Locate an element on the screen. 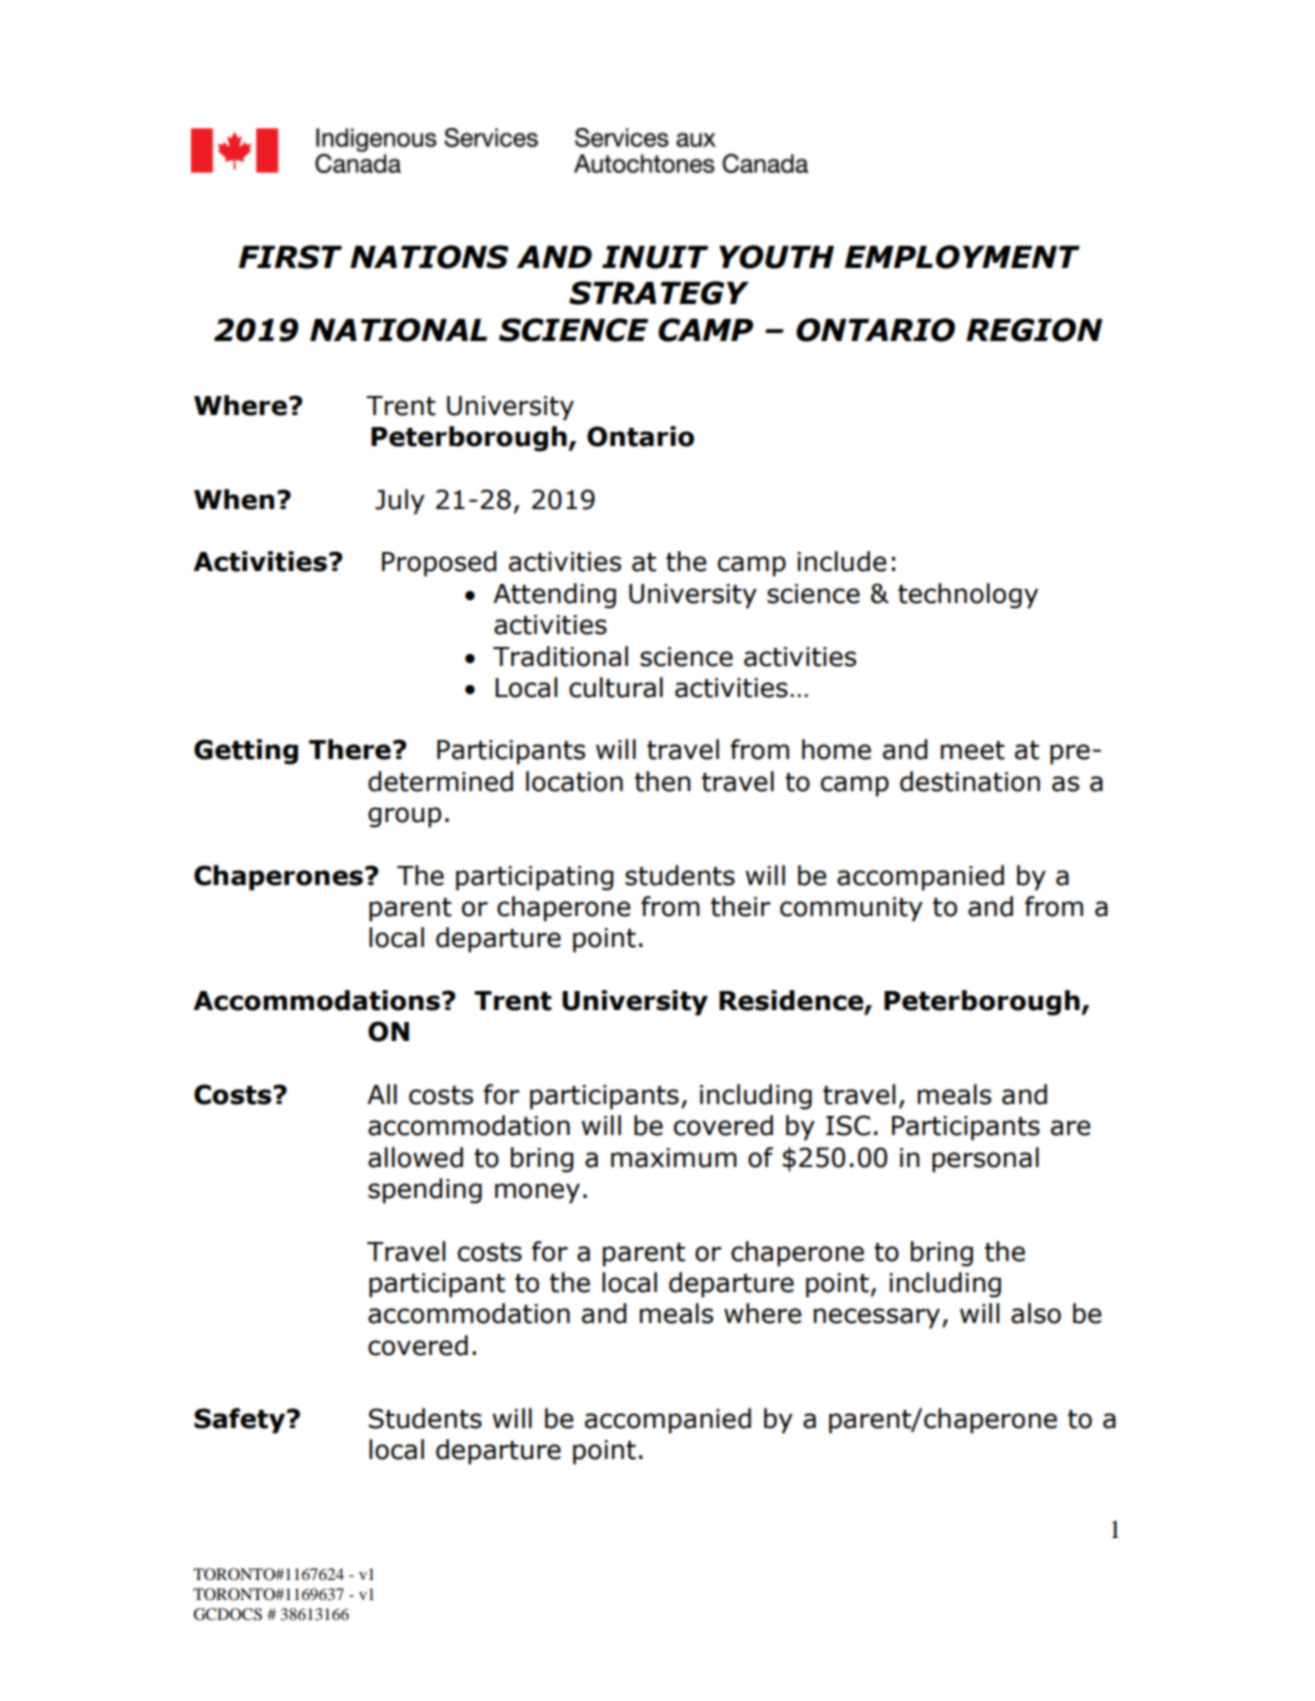  Attending is located at coordinates (554, 596).
